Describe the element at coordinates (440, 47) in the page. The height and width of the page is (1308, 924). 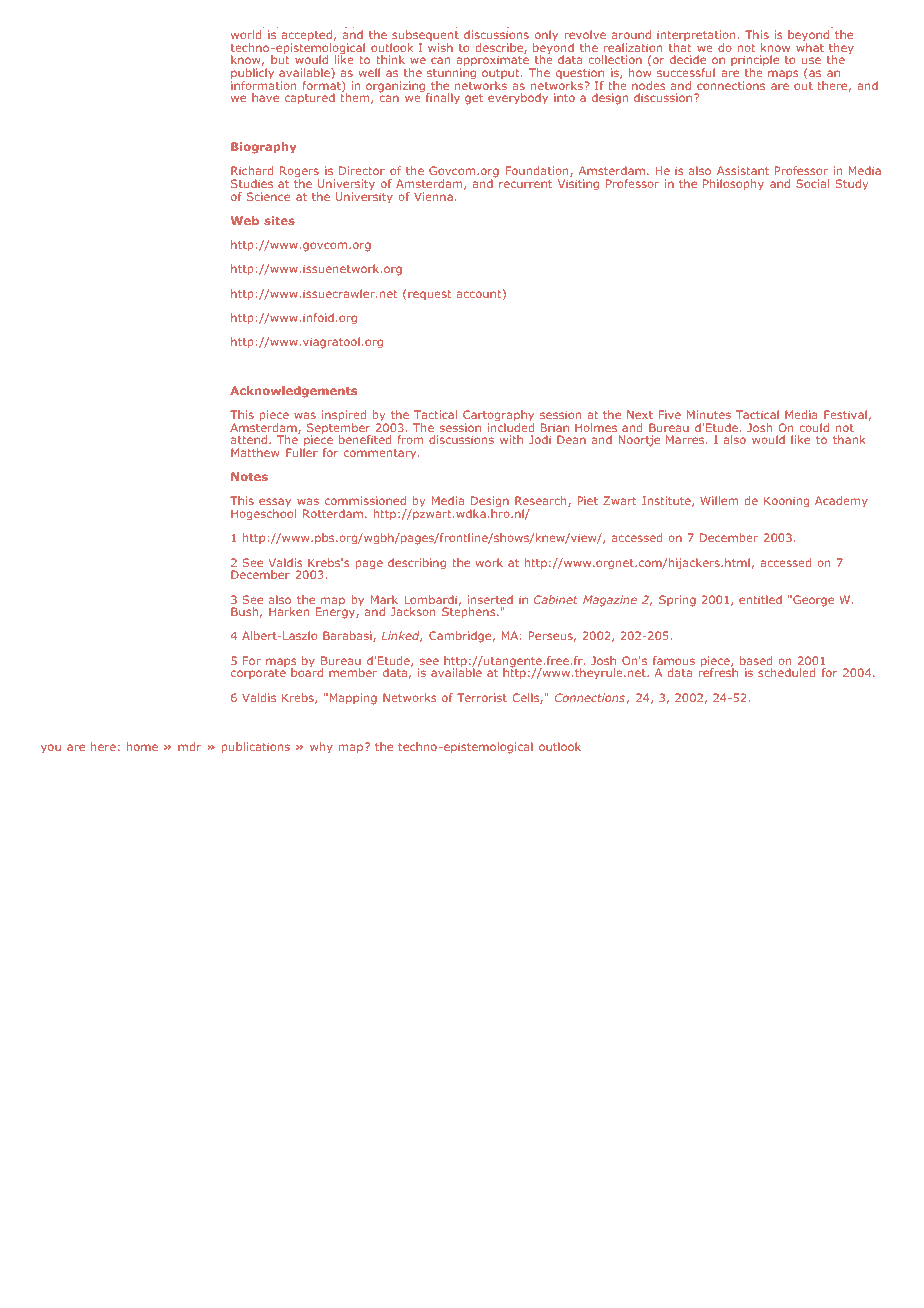
I see `wish` at that location.
